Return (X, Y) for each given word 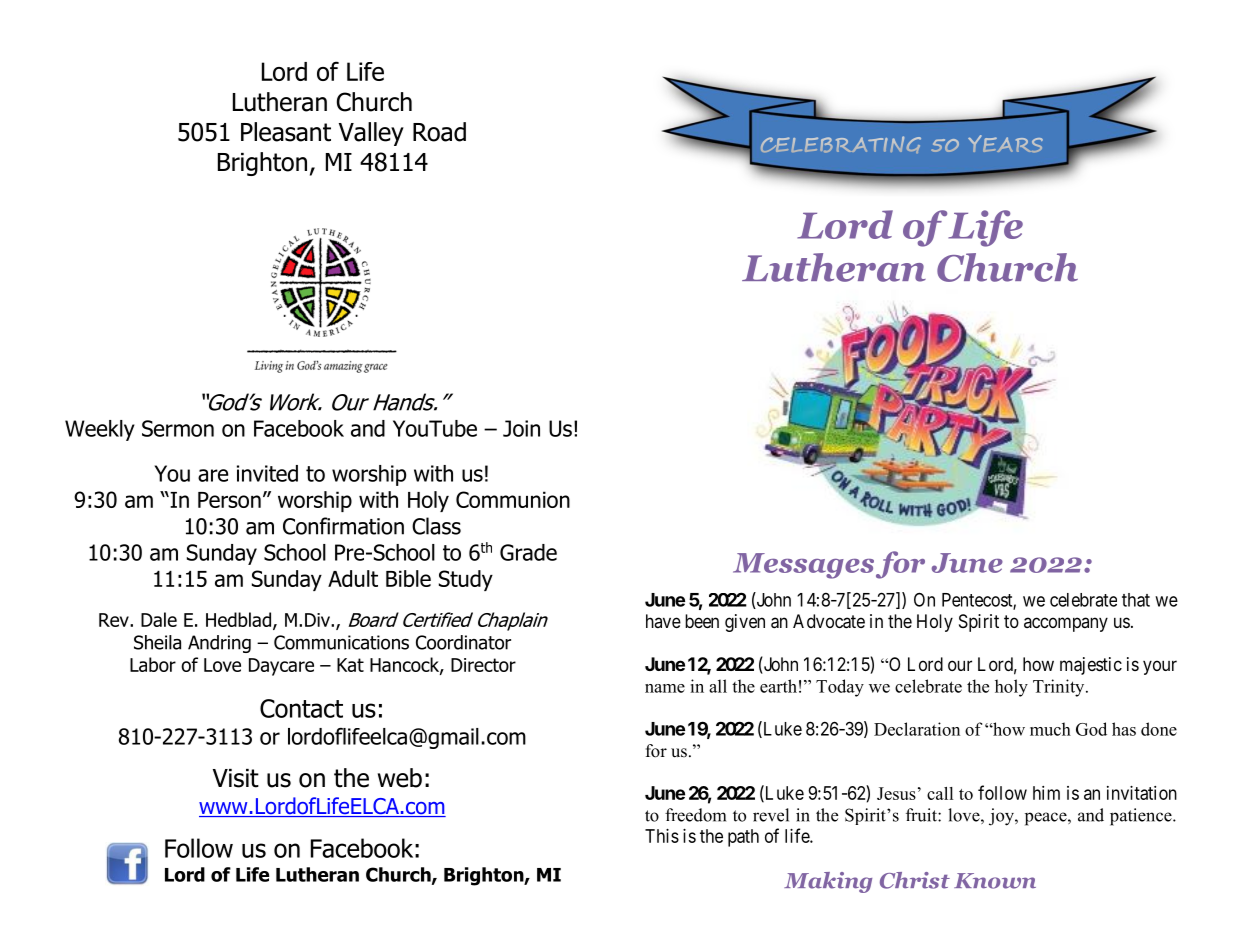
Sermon (178, 428)
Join (521, 428)
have (663, 621)
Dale (159, 619)
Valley (371, 134)
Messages (803, 566)
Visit (236, 778)
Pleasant (286, 132)
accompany (1066, 624)
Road (439, 132)
